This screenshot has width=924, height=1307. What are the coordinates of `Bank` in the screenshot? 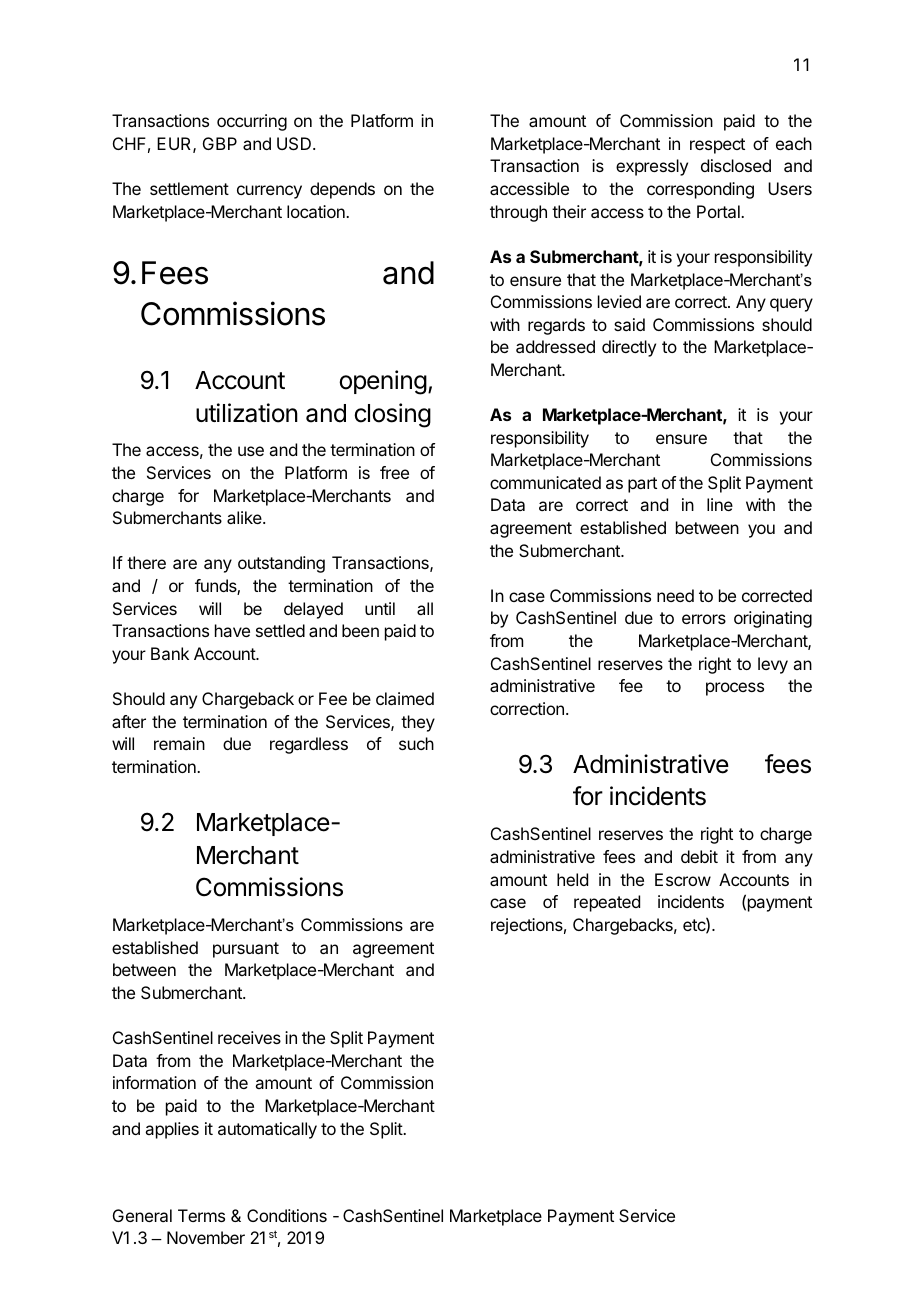 It's located at (170, 653).
